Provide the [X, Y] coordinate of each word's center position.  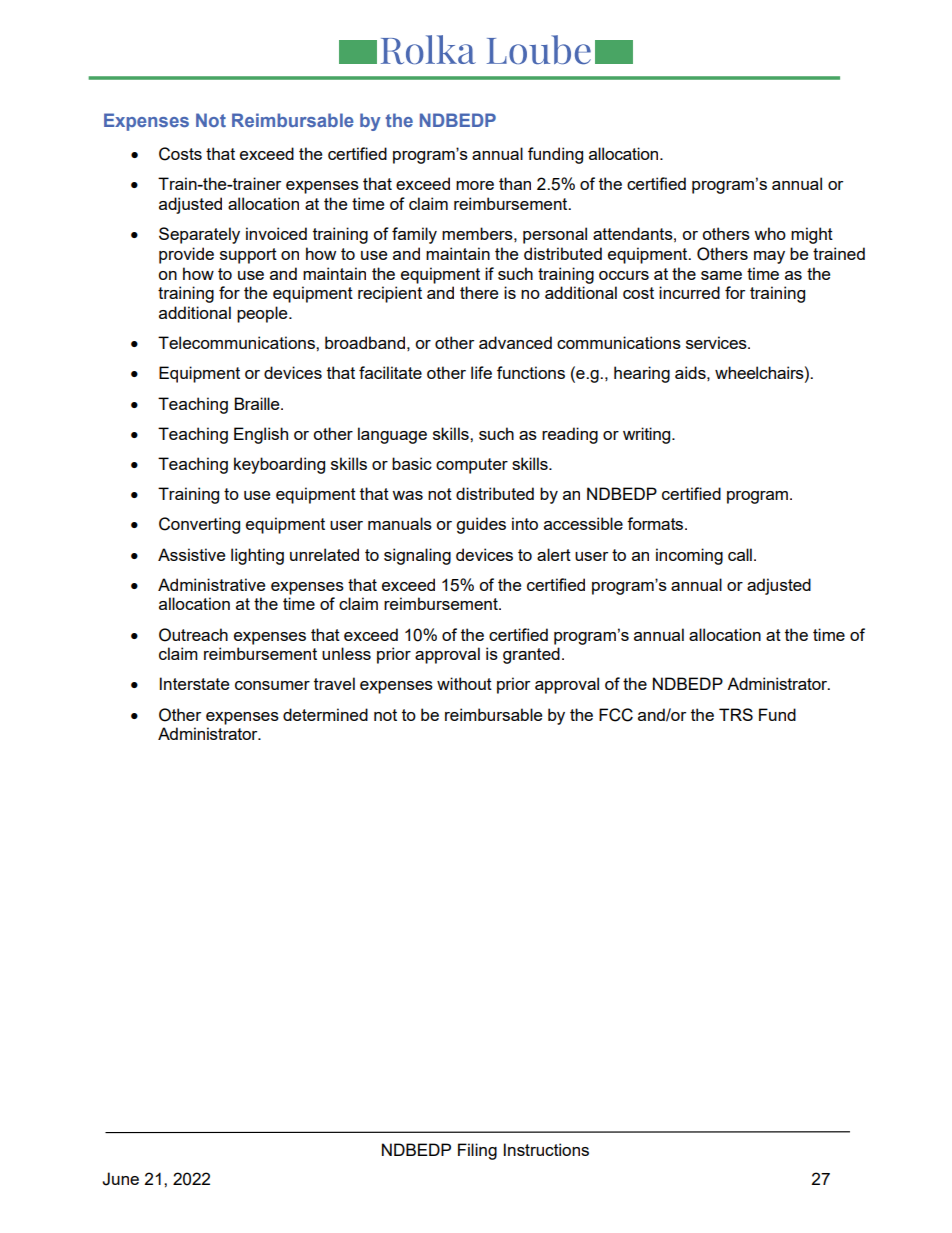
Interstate [194, 683]
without [464, 683]
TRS [736, 714]
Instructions [546, 1149]
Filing [477, 1151]
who [770, 233]
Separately [199, 235]
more [475, 185]
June [120, 1179]
